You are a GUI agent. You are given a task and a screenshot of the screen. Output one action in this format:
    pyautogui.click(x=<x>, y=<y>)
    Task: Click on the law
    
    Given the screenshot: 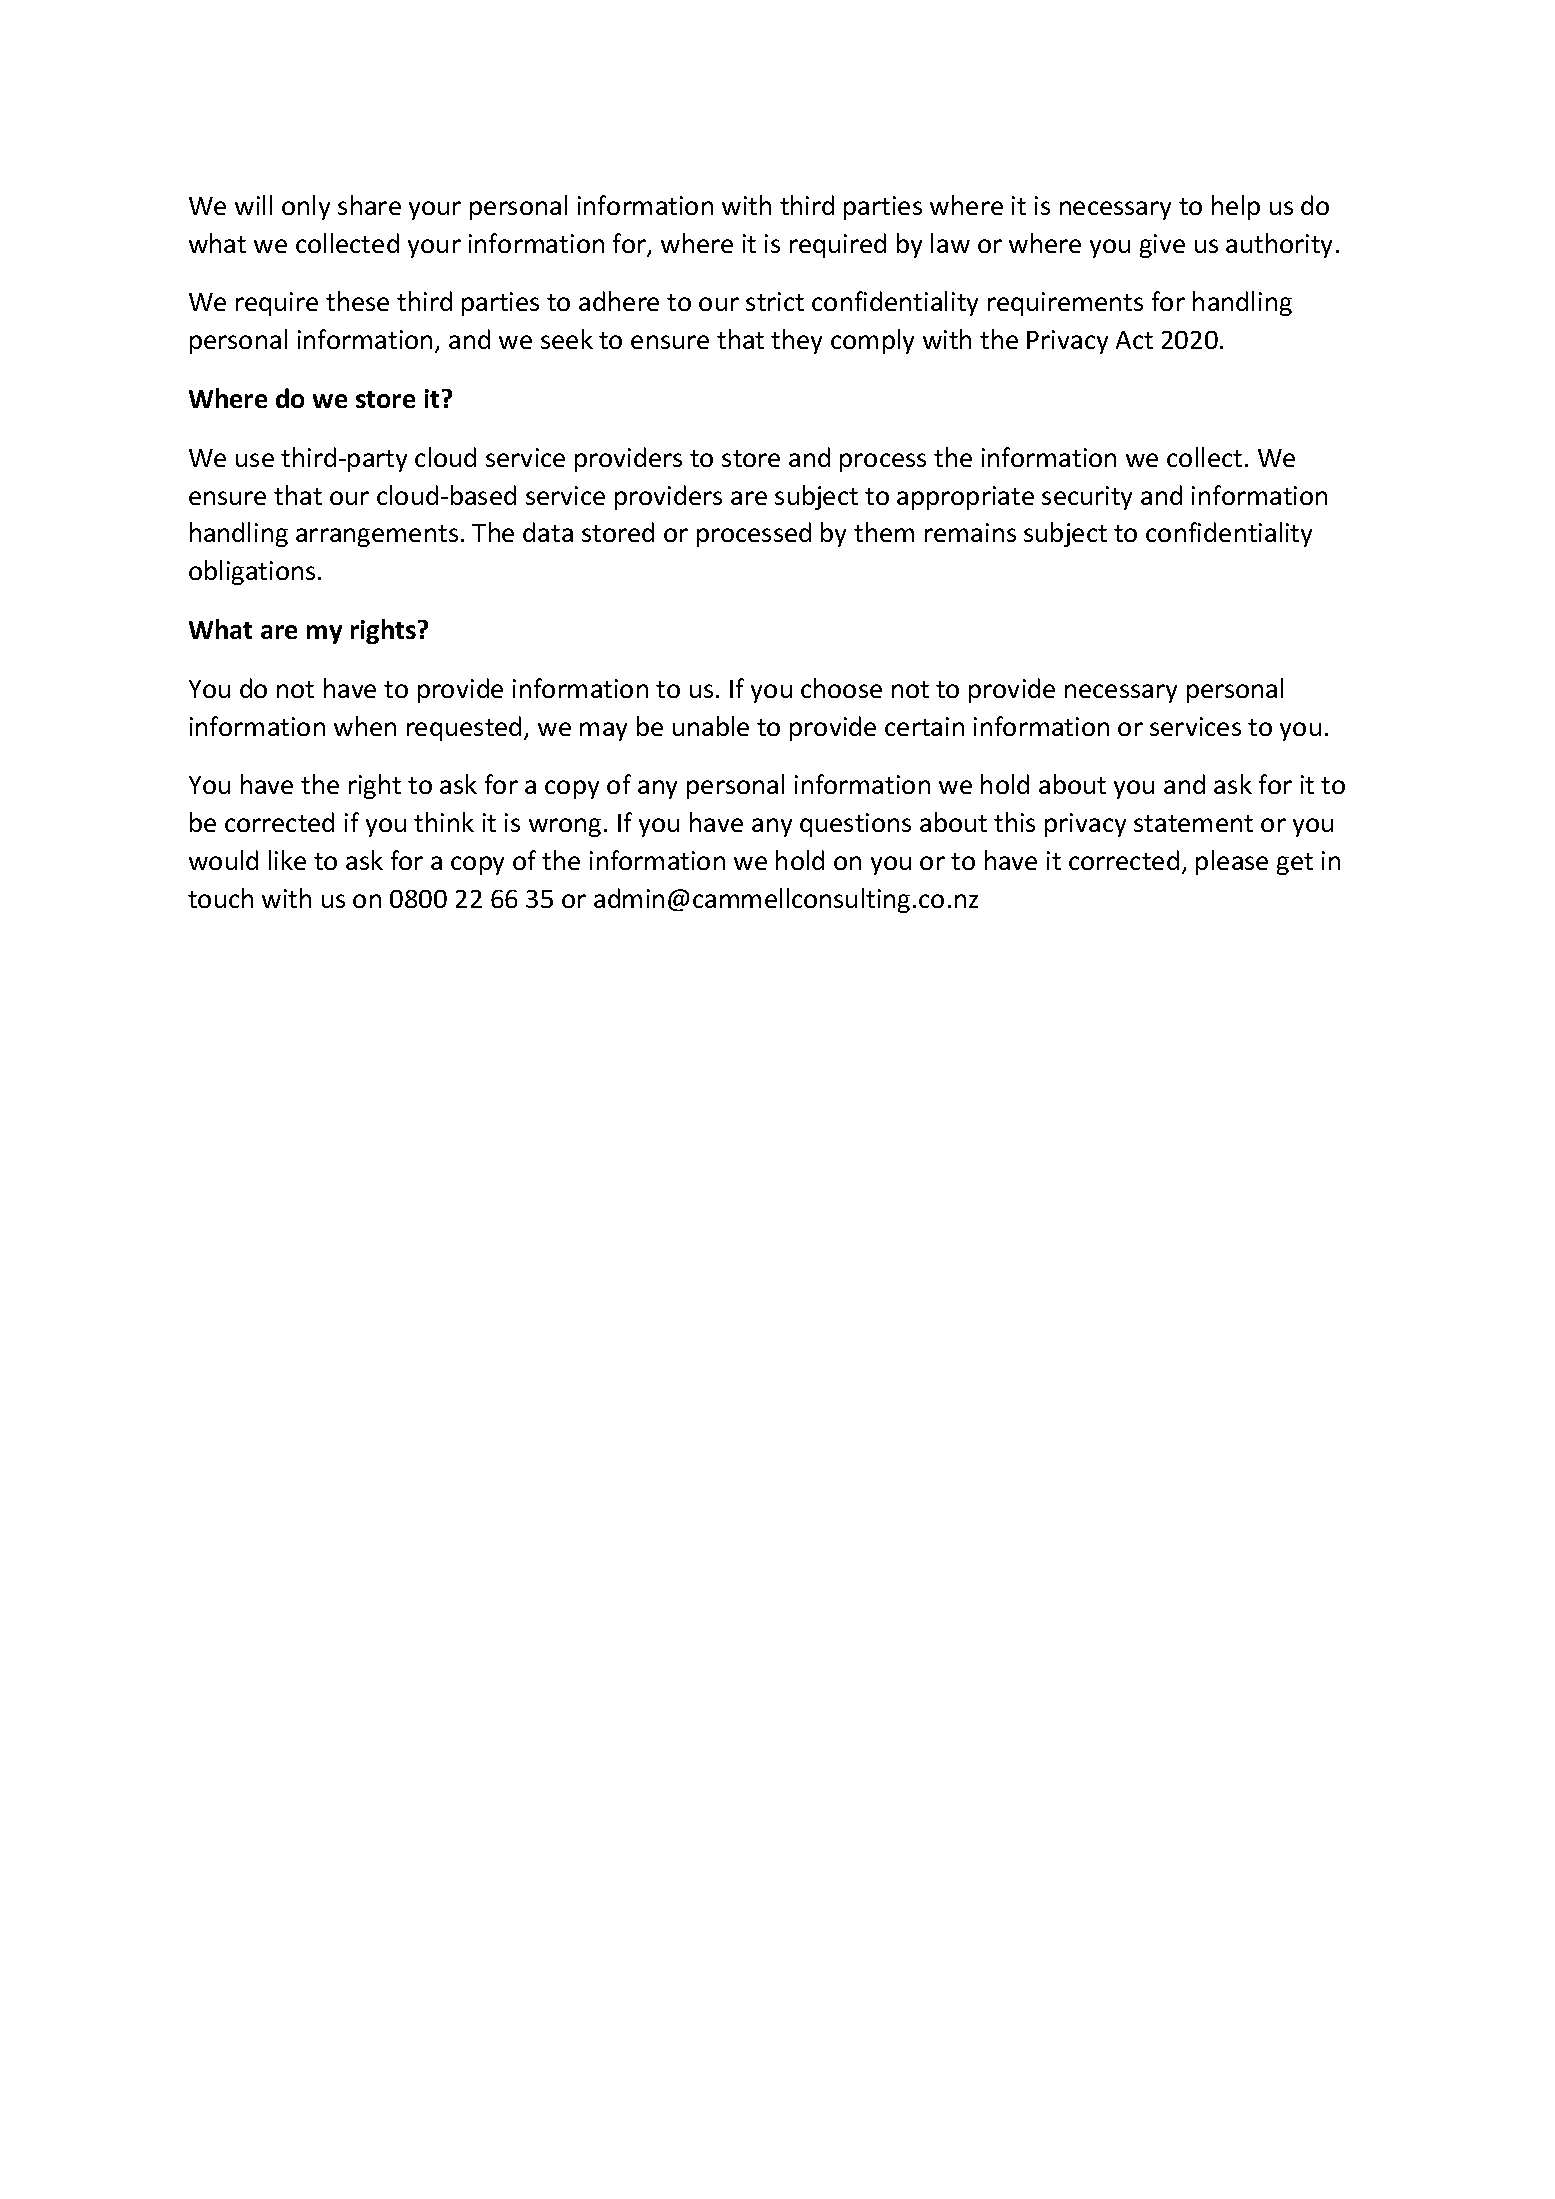 What is the action you would take?
    pyautogui.click(x=950, y=243)
